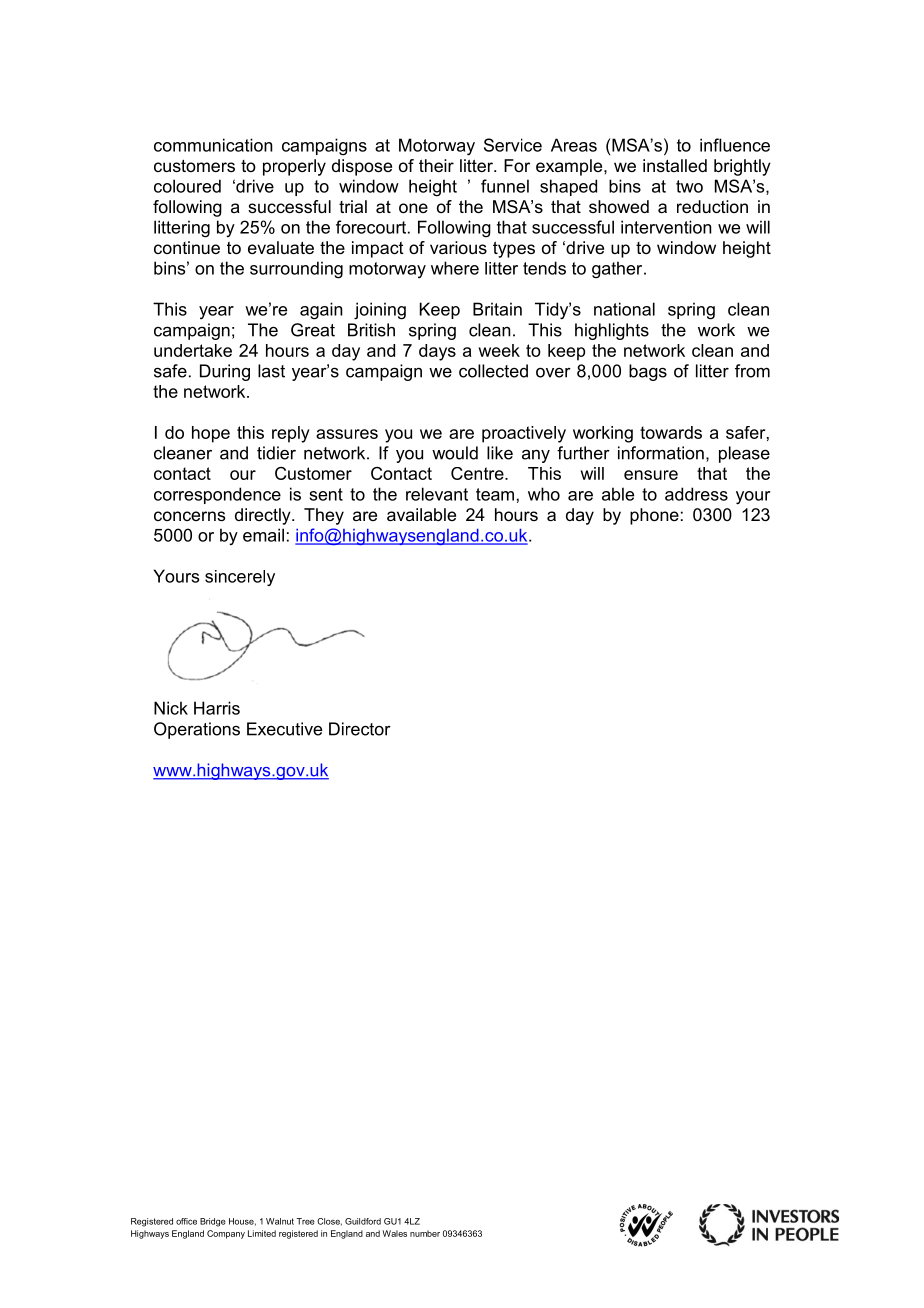 Image resolution: width=924 pixels, height=1308 pixels. Describe the element at coordinates (425, 1233) in the page. I see `number` at that location.
